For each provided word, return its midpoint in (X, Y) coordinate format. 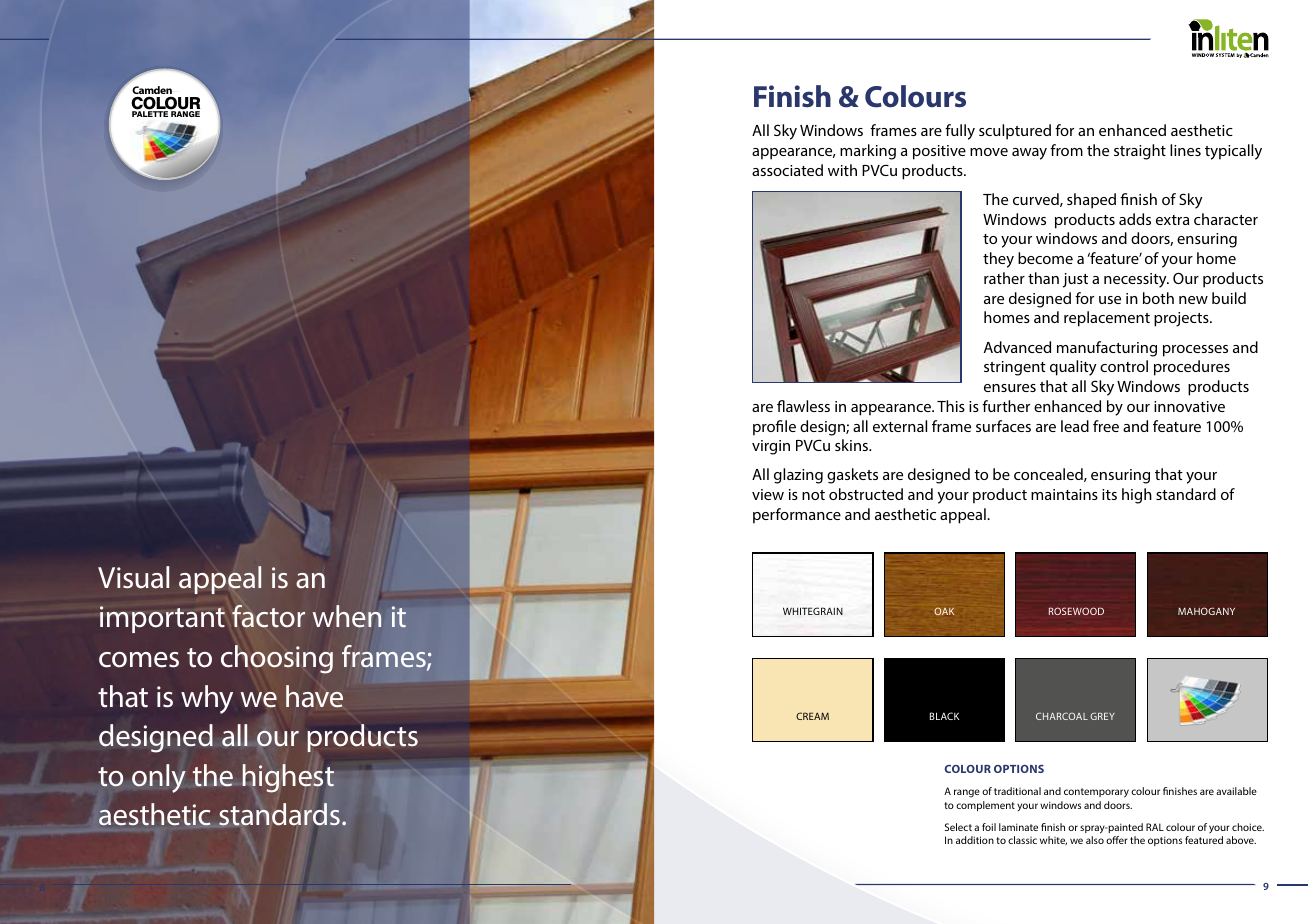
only (159, 778)
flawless (803, 406)
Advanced (1017, 347)
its (1109, 494)
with (842, 170)
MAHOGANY (1206, 611)
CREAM (812, 716)
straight (1140, 152)
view (768, 494)
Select (958, 827)
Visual (133, 577)
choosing (277, 659)
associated (787, 170)
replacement (1107, 319)
